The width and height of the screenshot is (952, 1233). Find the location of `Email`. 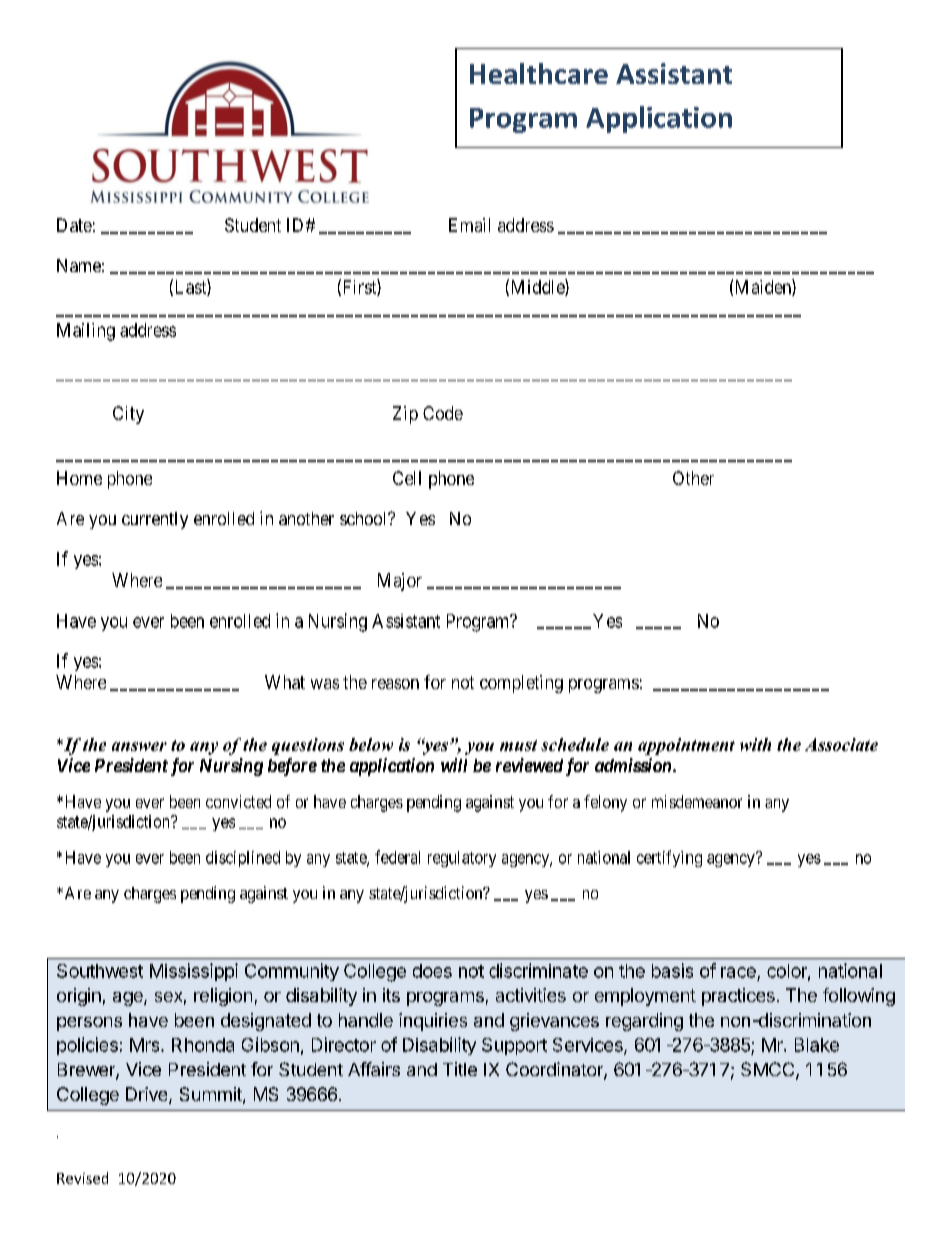

Email is located at coordinates (469, 225).
